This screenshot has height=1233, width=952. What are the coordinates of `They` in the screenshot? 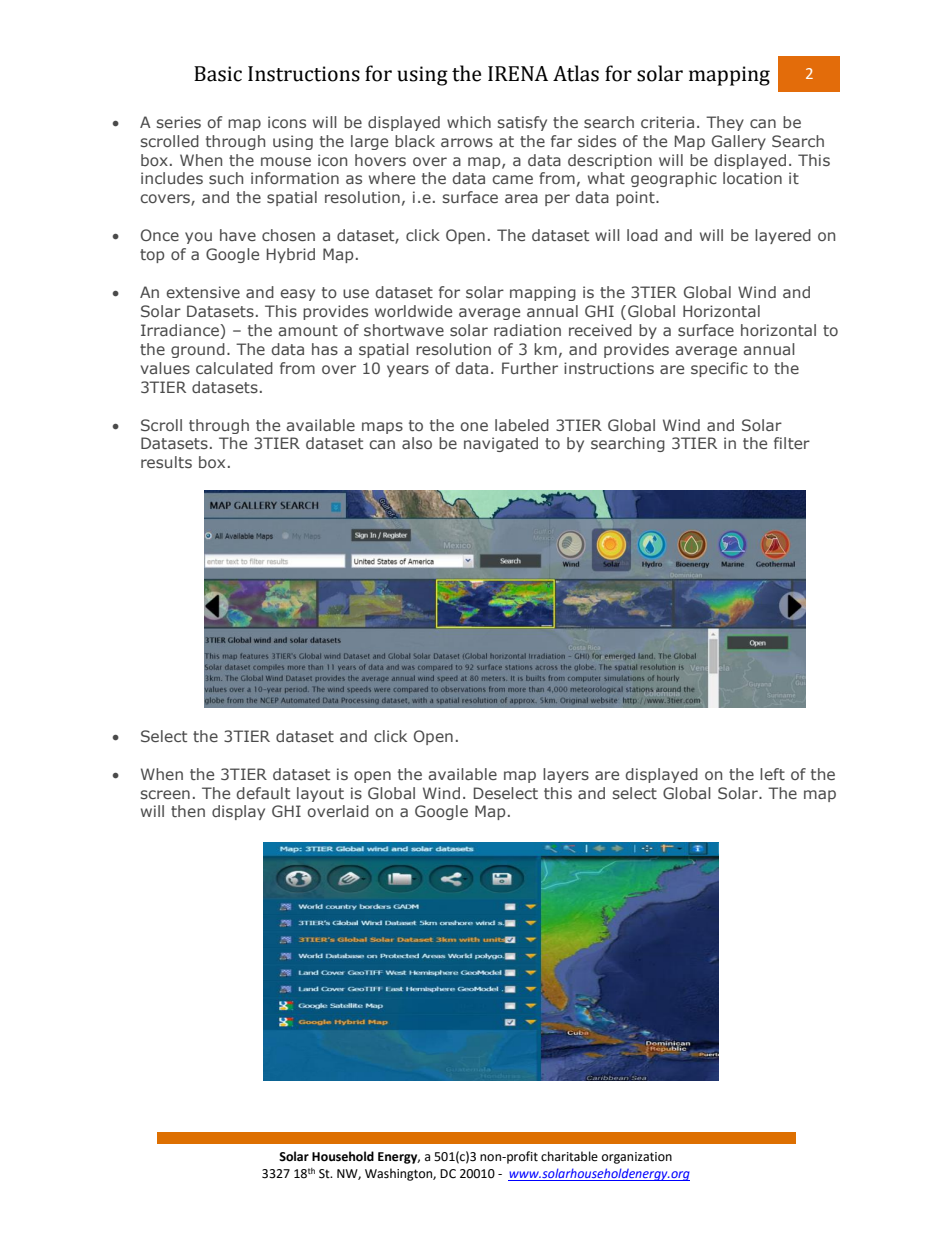 It's located at (725, 123).
